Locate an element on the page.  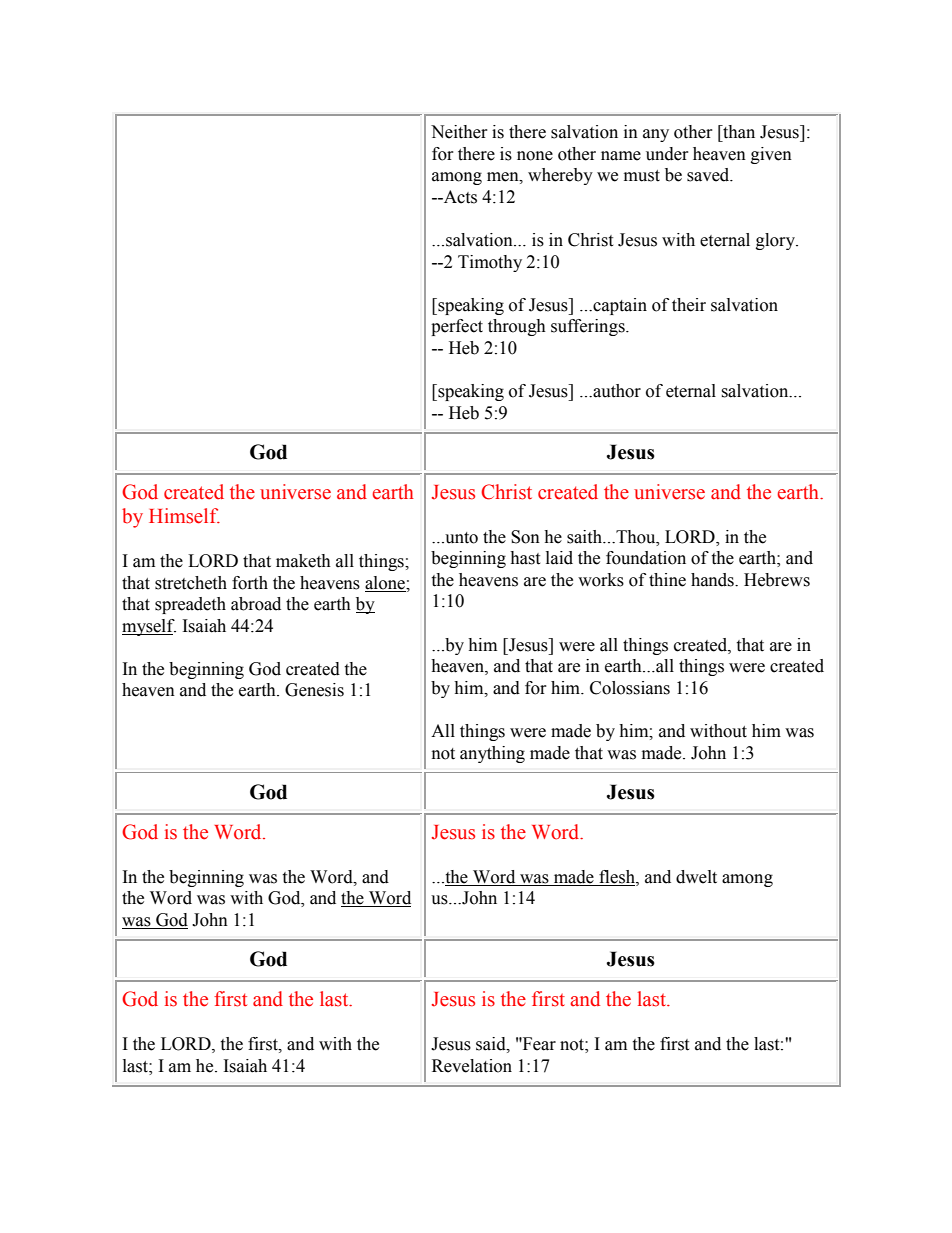
Neither is located at coordinates (459, 132).
